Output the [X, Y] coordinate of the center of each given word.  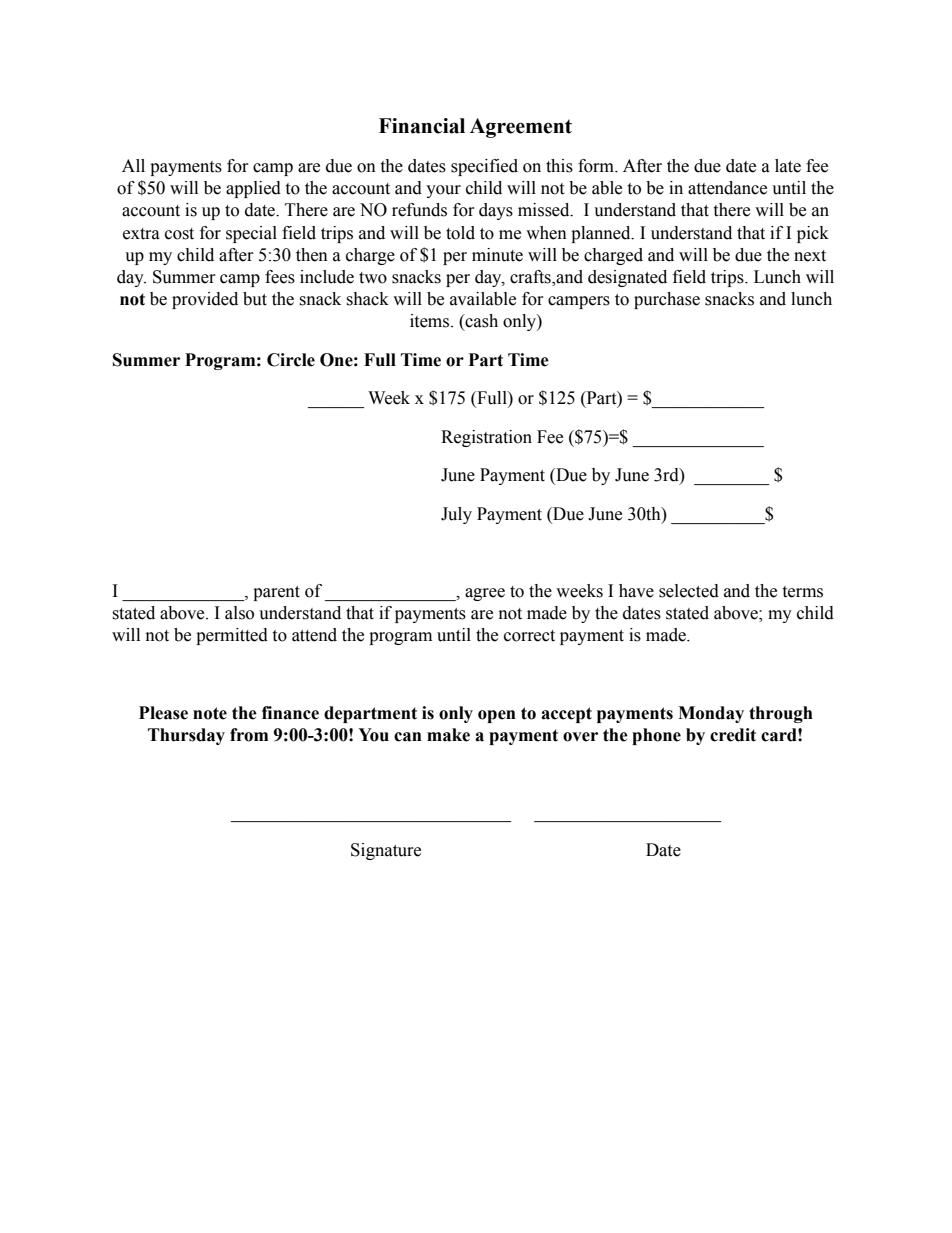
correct [529, 636]
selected [689, 591]
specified [484, 167]
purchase [667, 300]
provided [205, 300]
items [431, 321]
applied [253, 189]
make [448, 735]
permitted [232, 636]
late [788, 166]
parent [276, 593]
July [456, 515]
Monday [711, 714]
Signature [386, 851]
